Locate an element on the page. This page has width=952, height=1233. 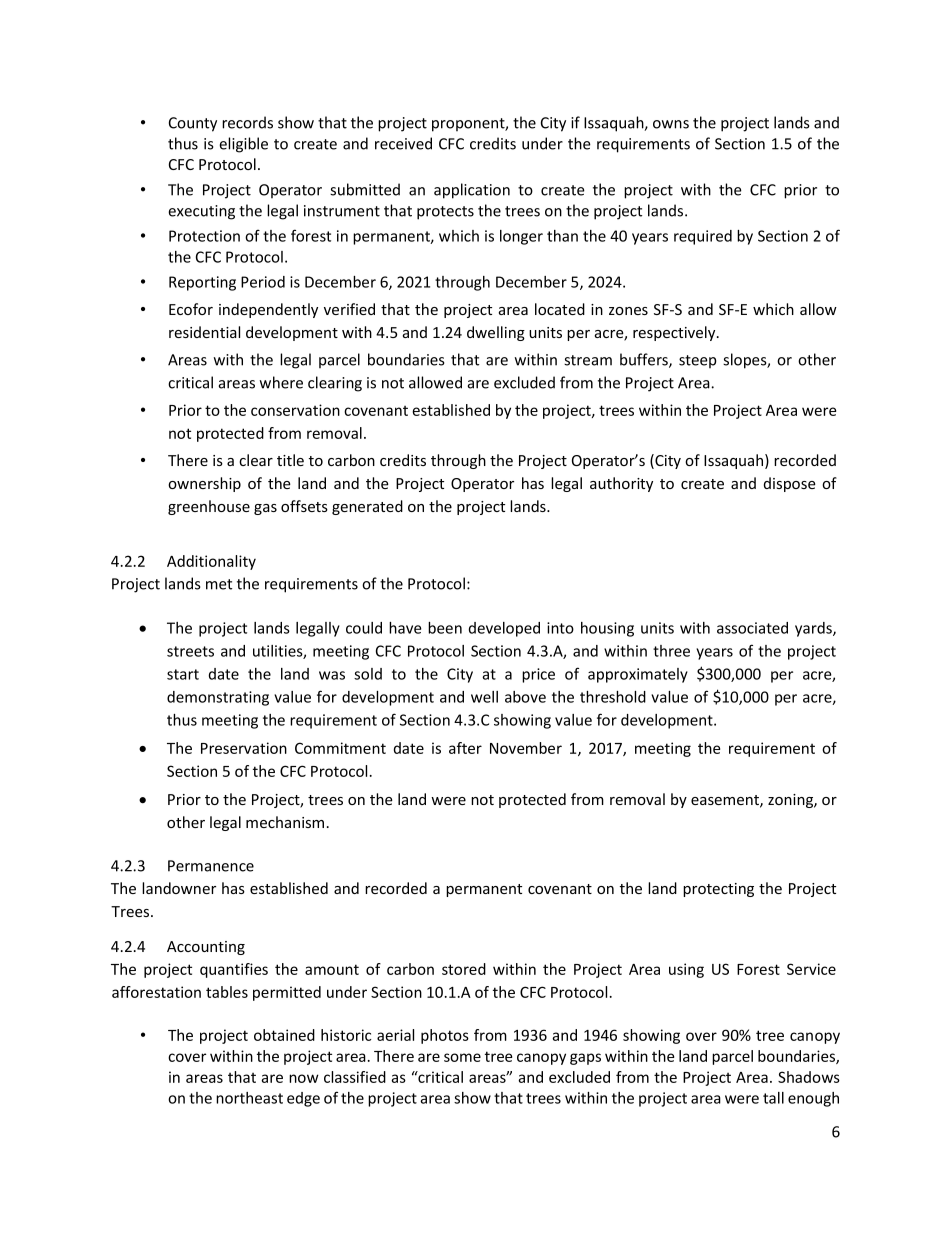
eligible is located at coordinates (243, 145).
